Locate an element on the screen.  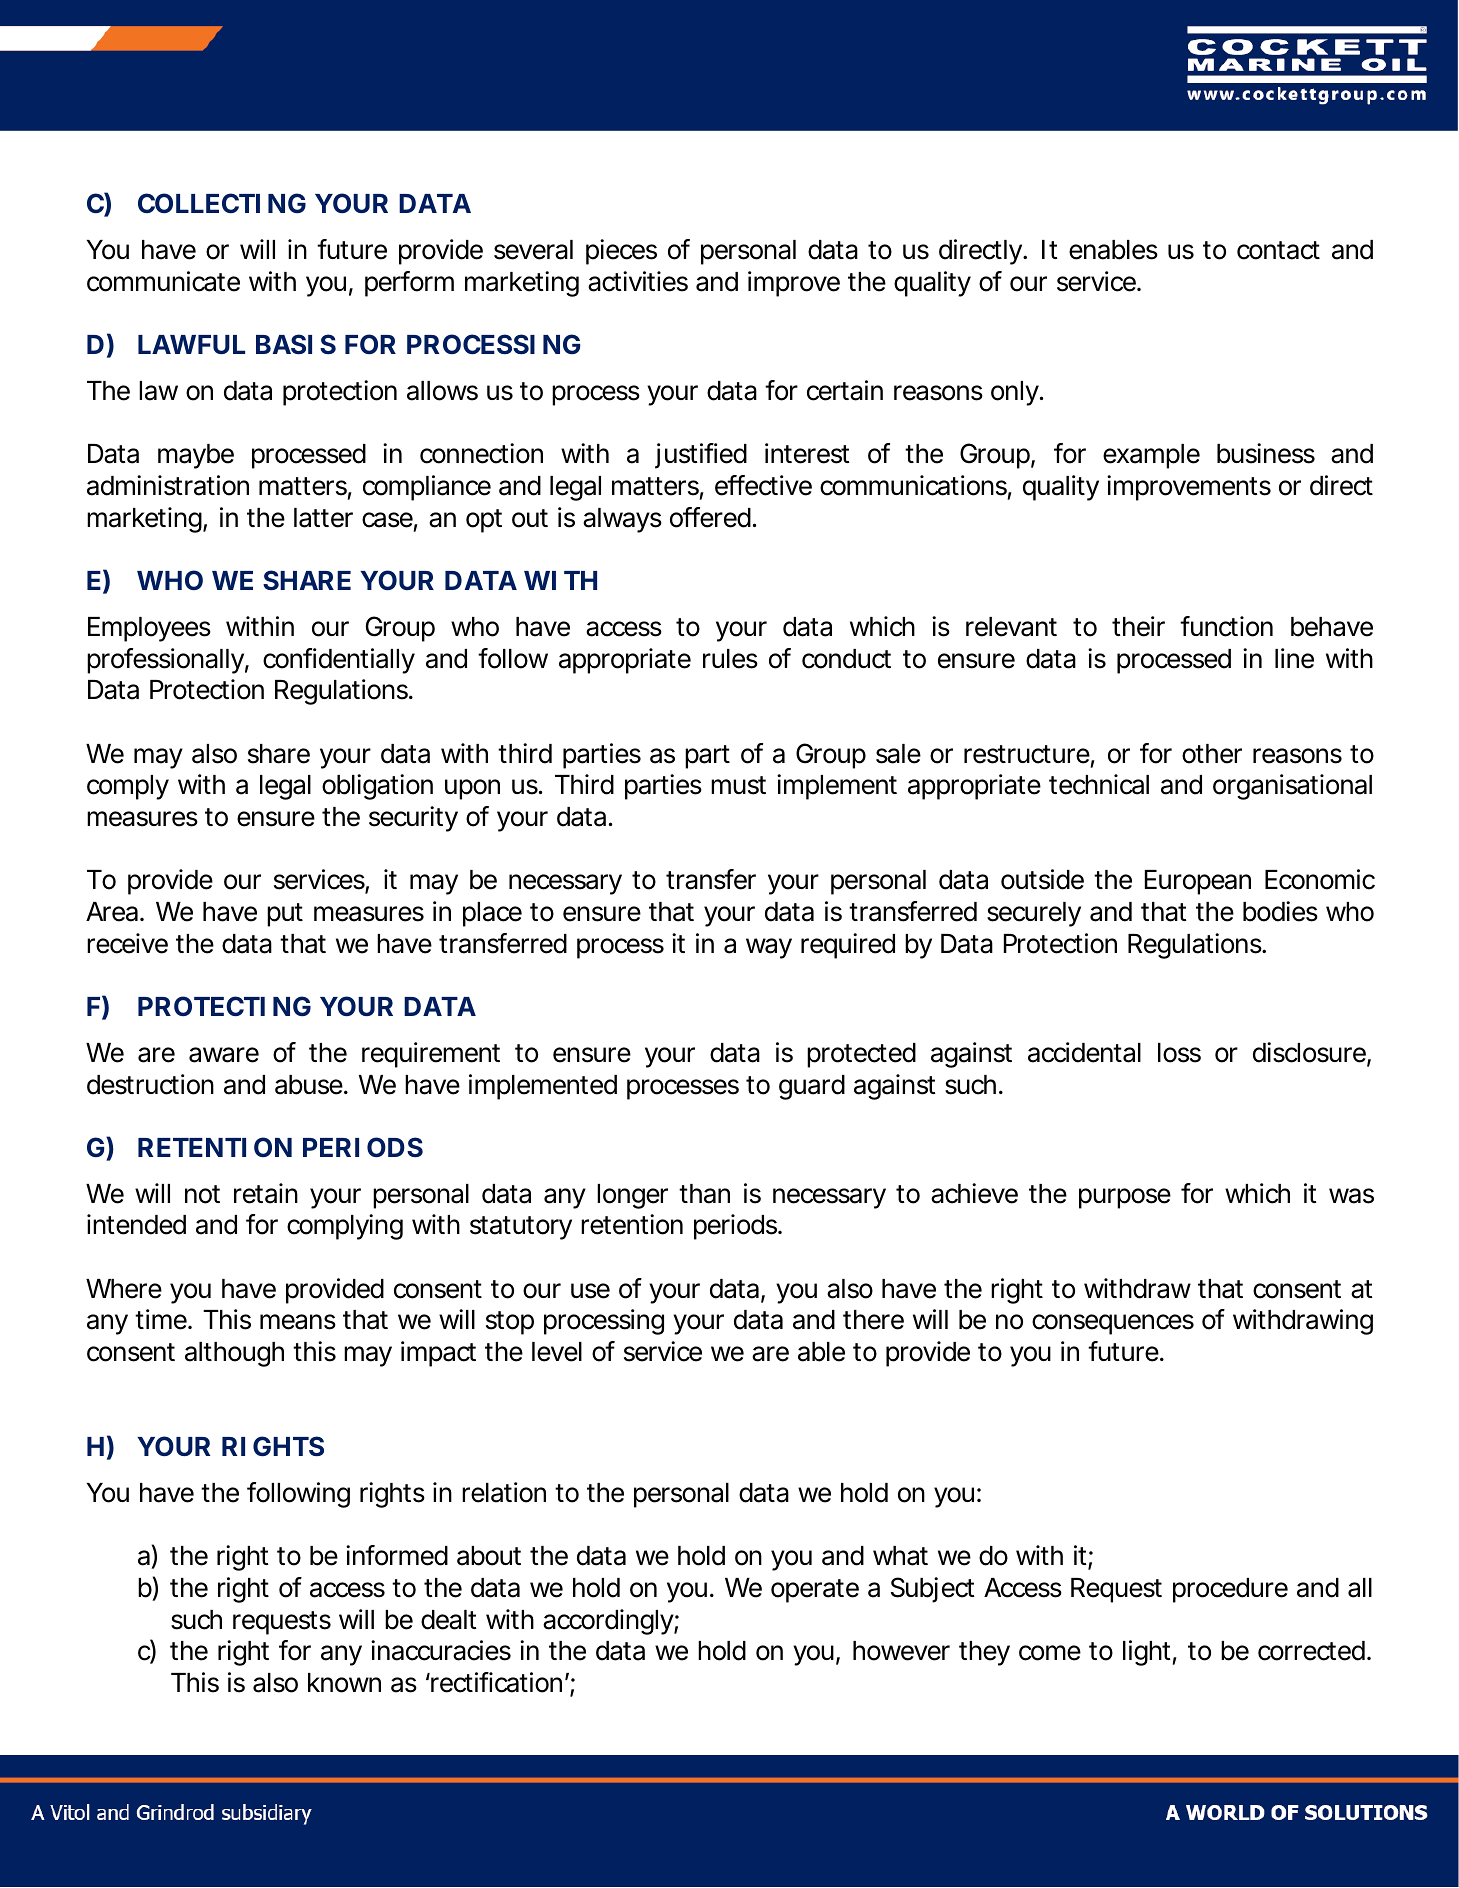
activities is located at coordinates (638, 281).
